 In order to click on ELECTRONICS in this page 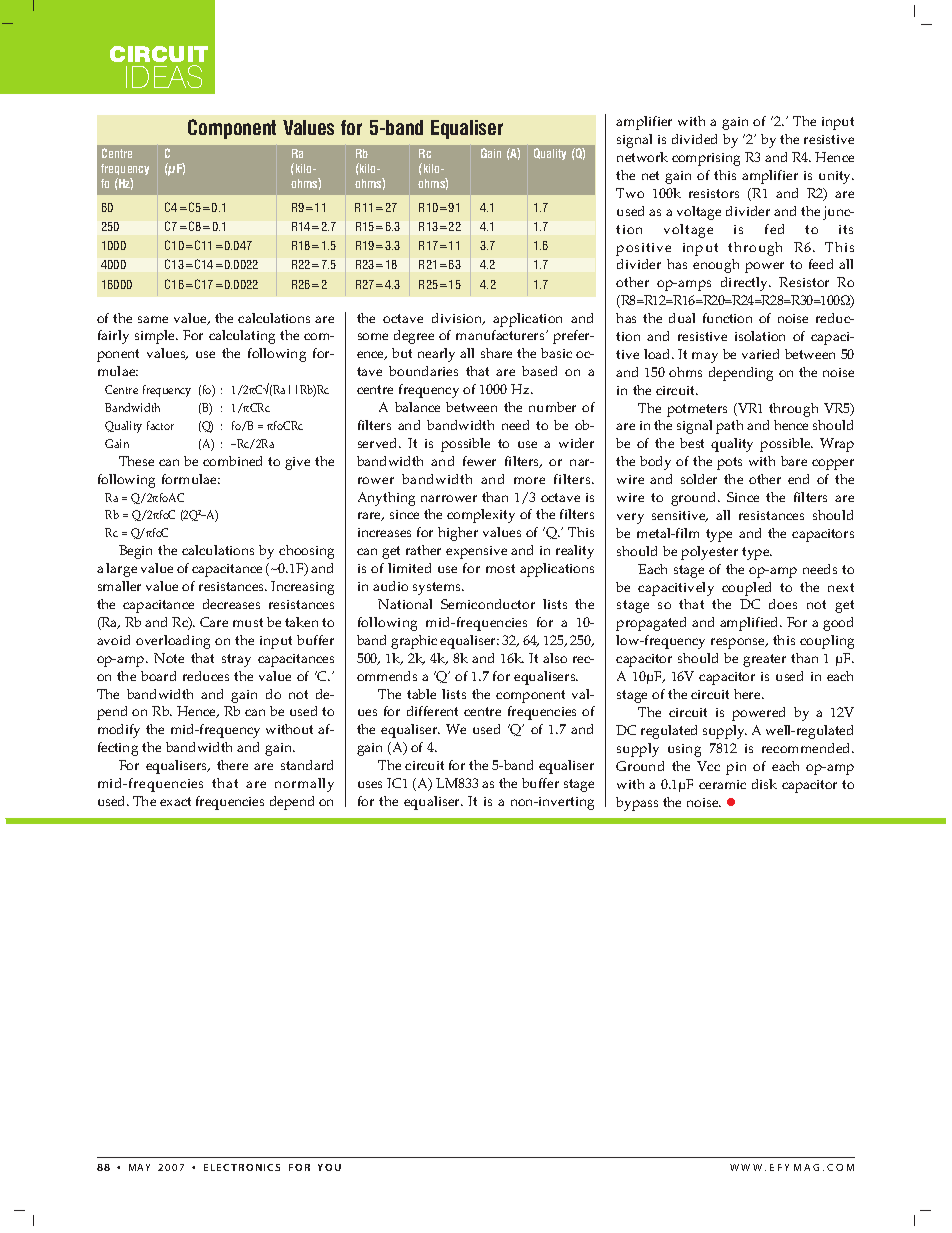, I will do `click(242, 1167)`.
